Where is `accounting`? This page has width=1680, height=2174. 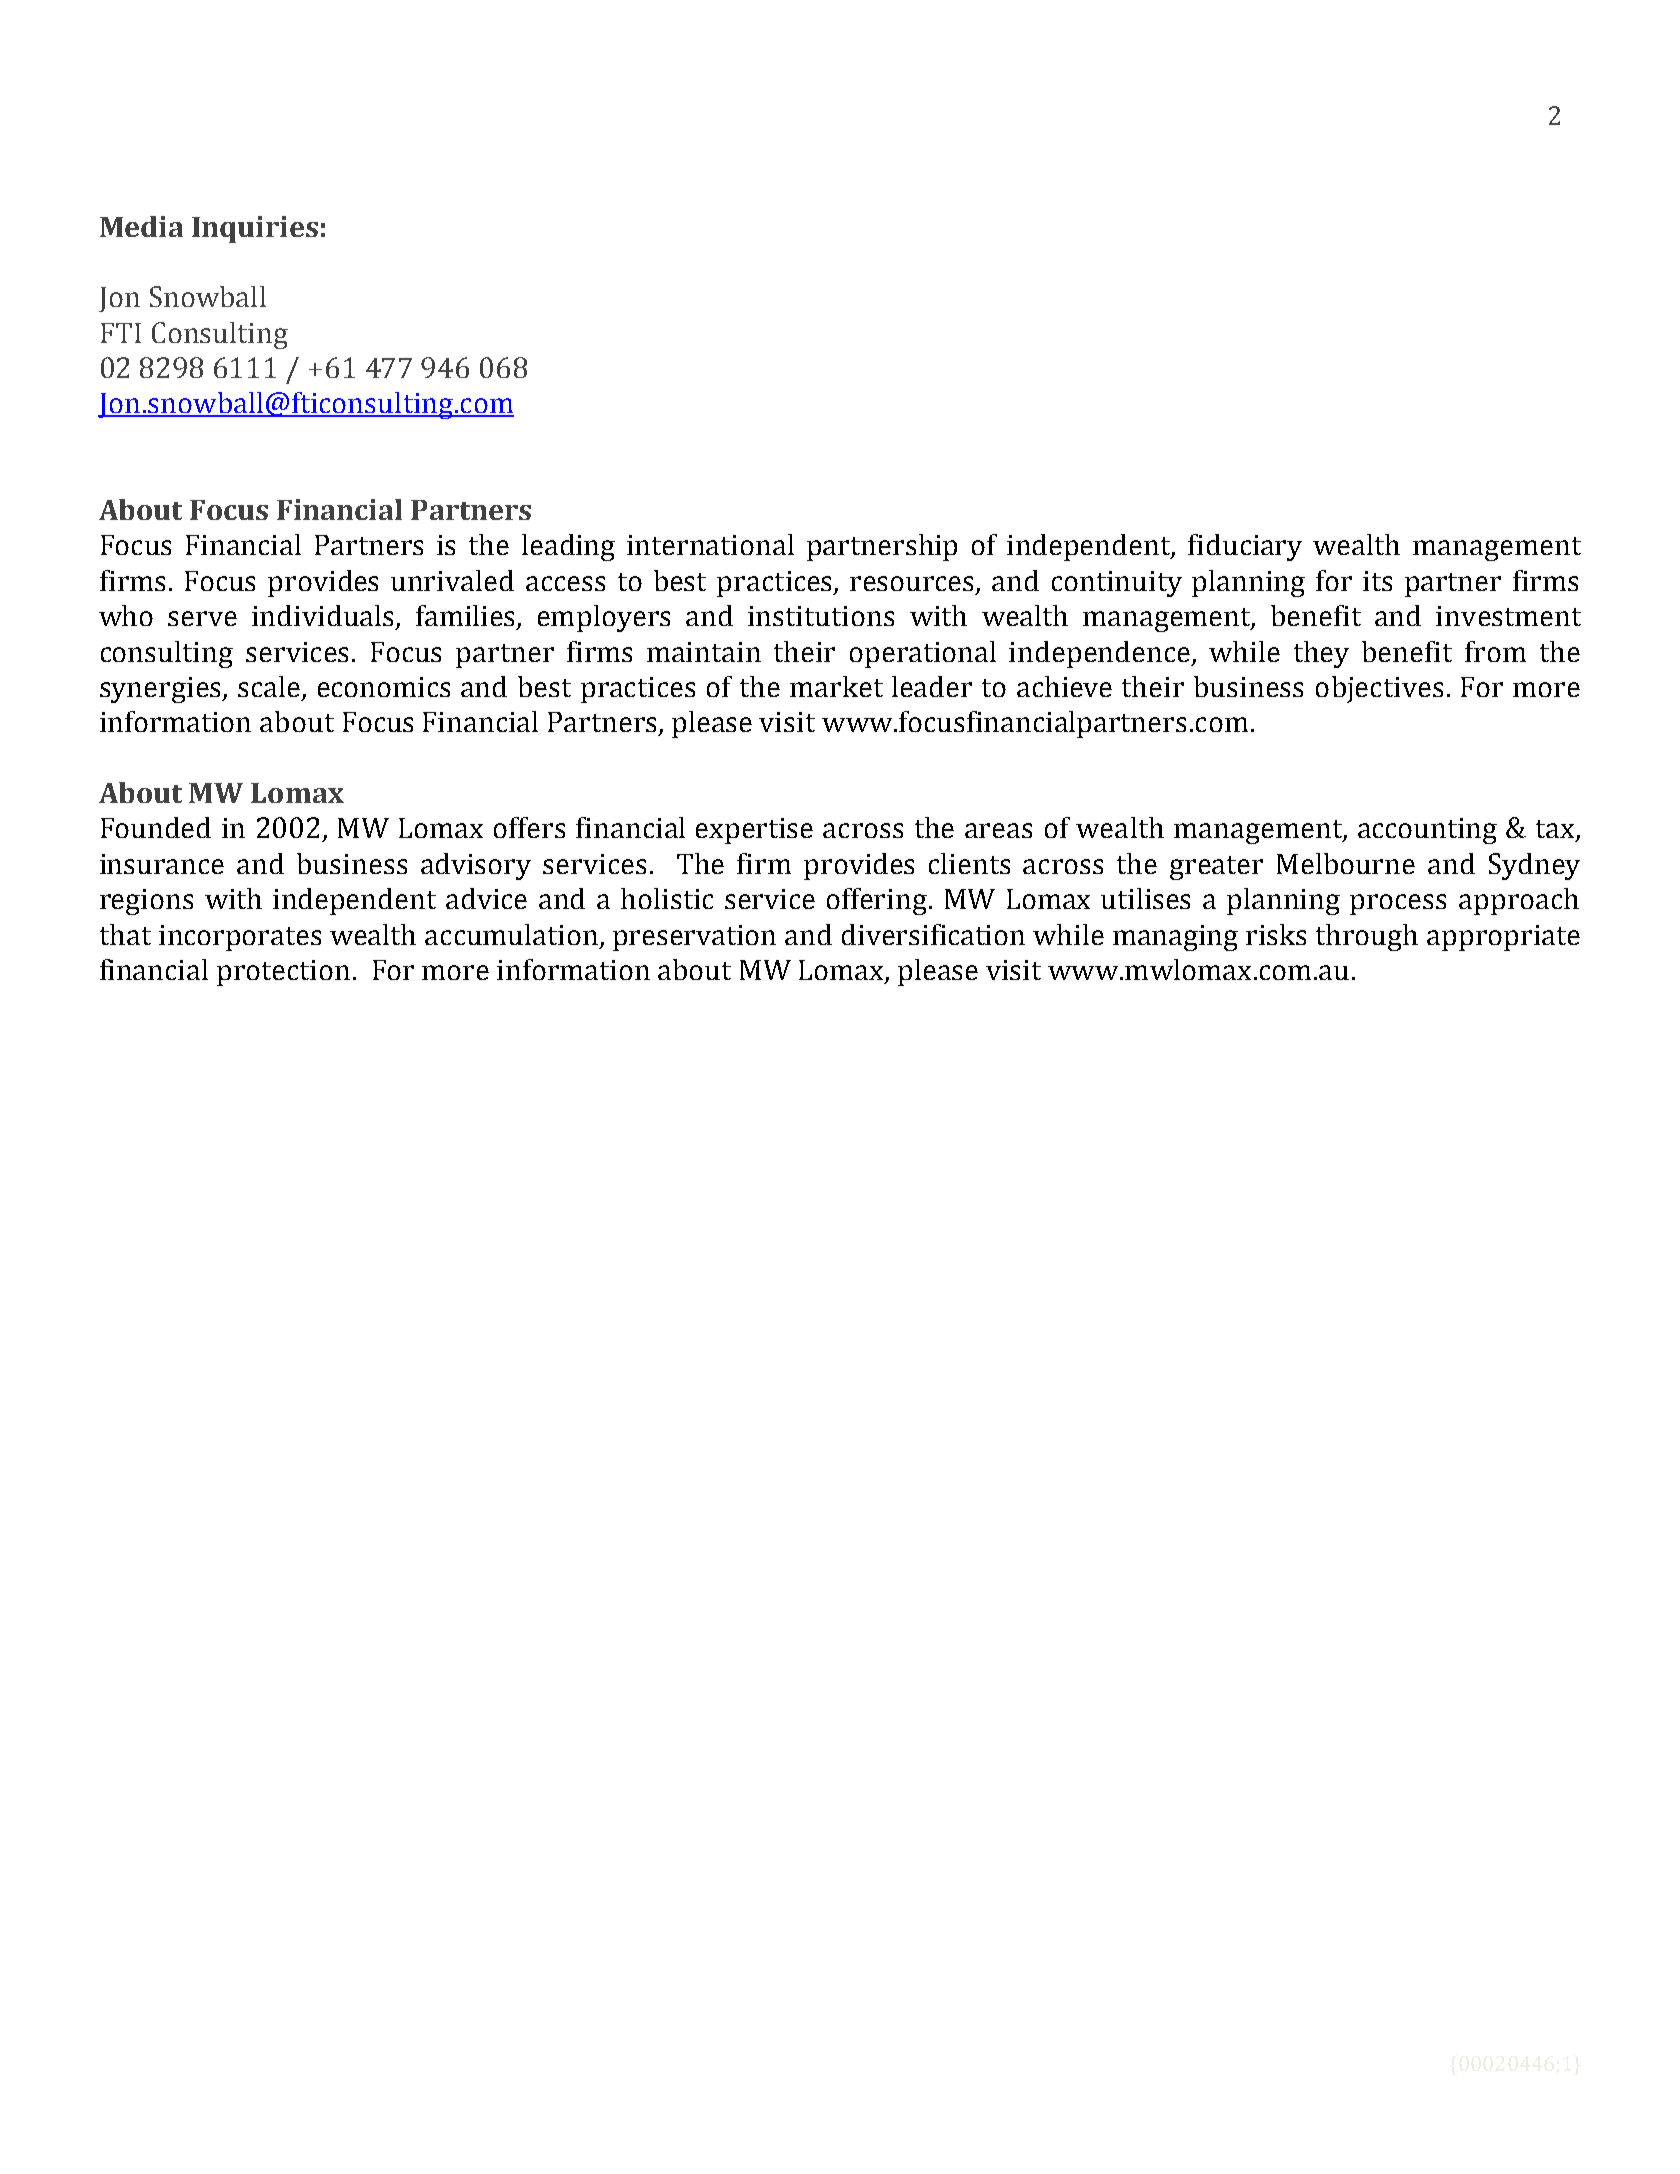 accounting is located at coordinates (1427, 831).
